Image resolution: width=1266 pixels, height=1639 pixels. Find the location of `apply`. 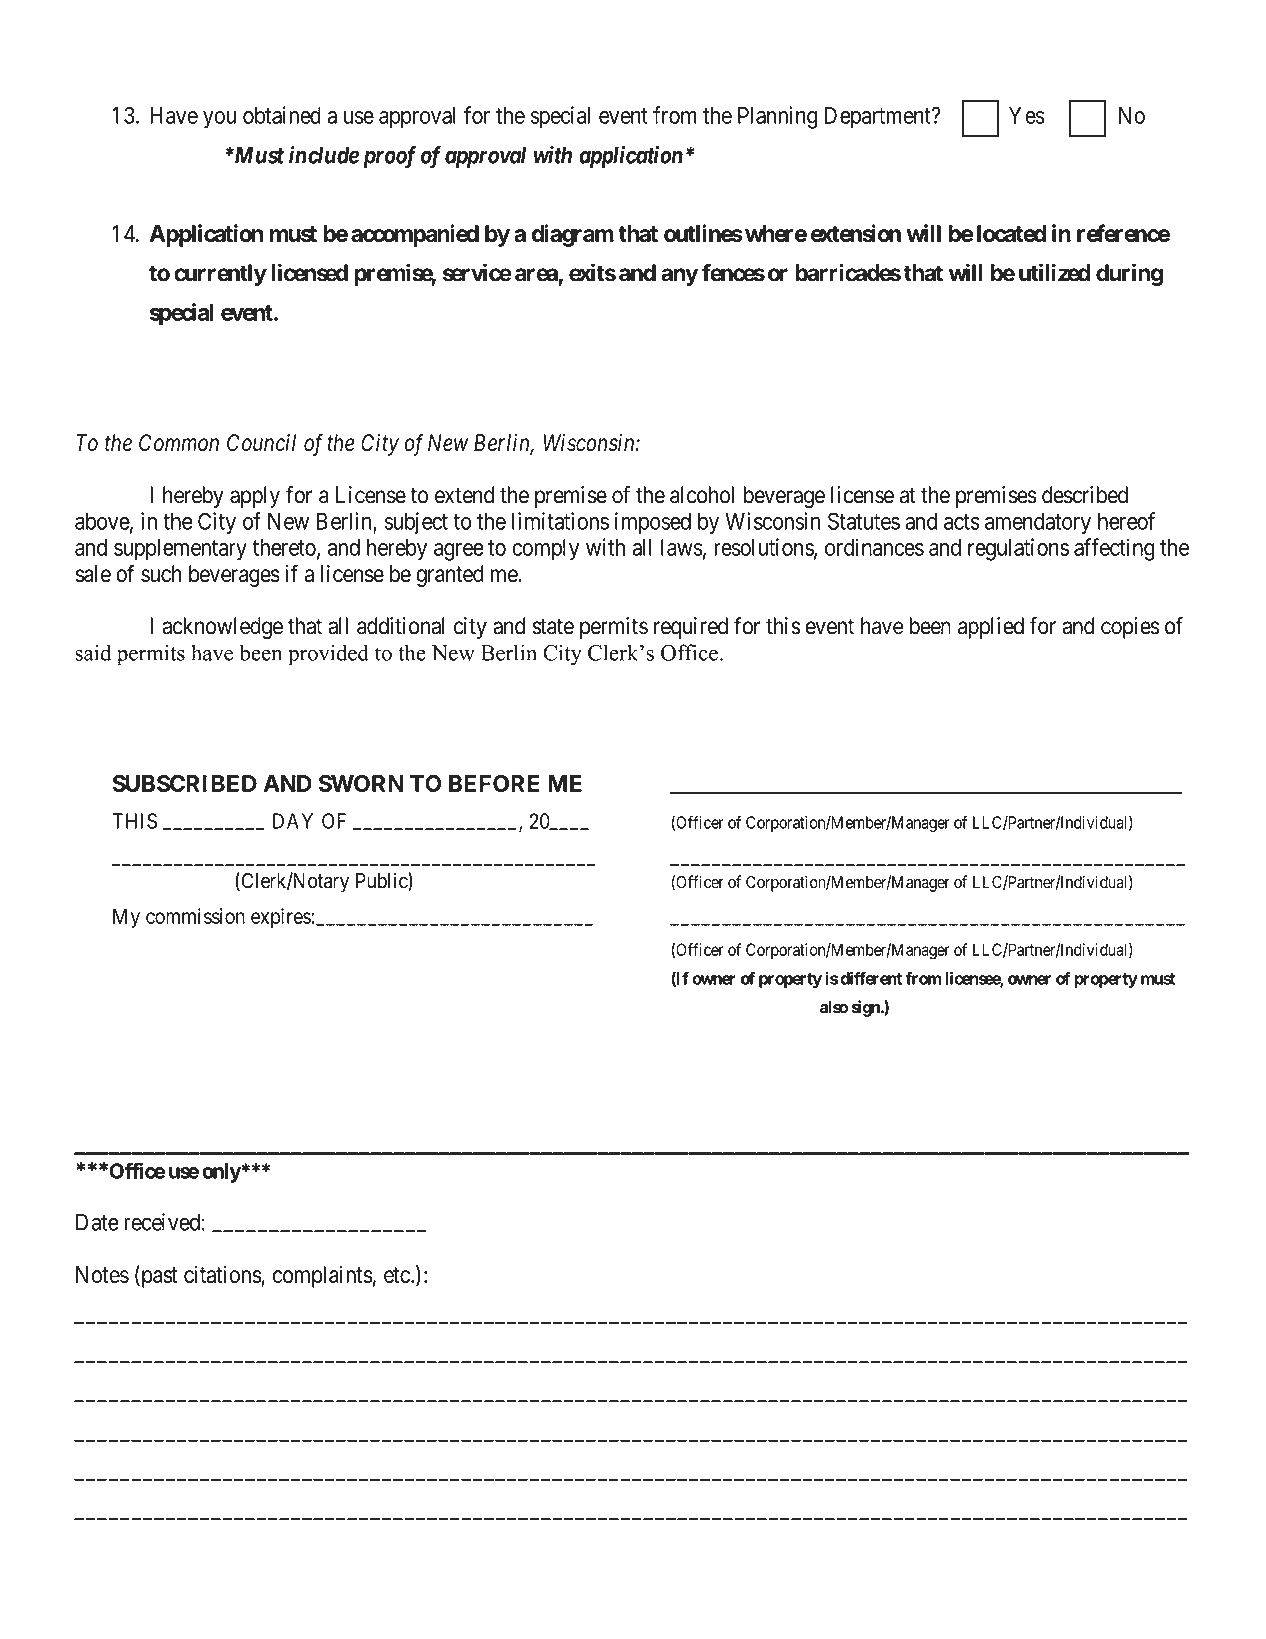

apply is located at coordinates (255, 497).
